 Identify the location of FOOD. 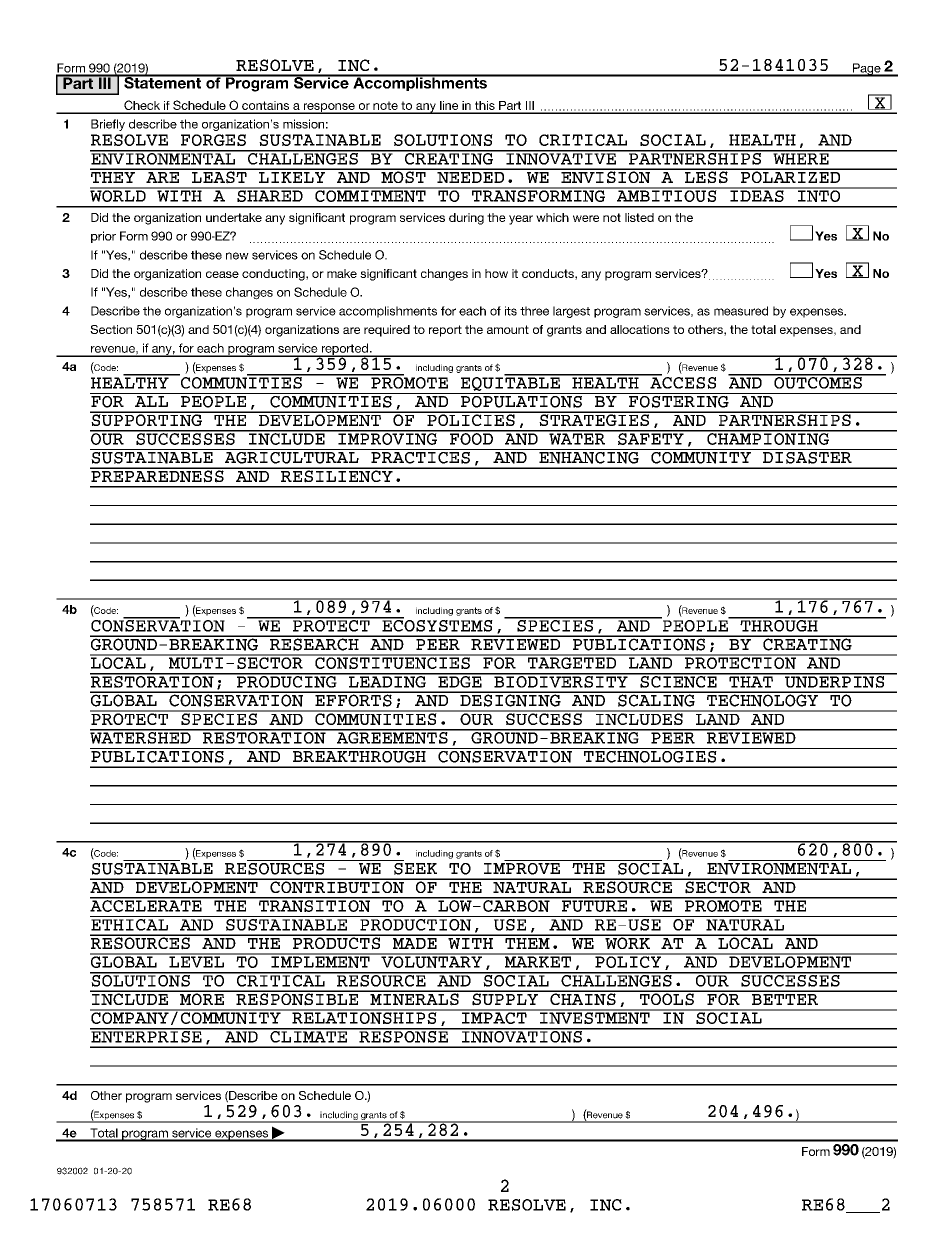
(471, 438).
